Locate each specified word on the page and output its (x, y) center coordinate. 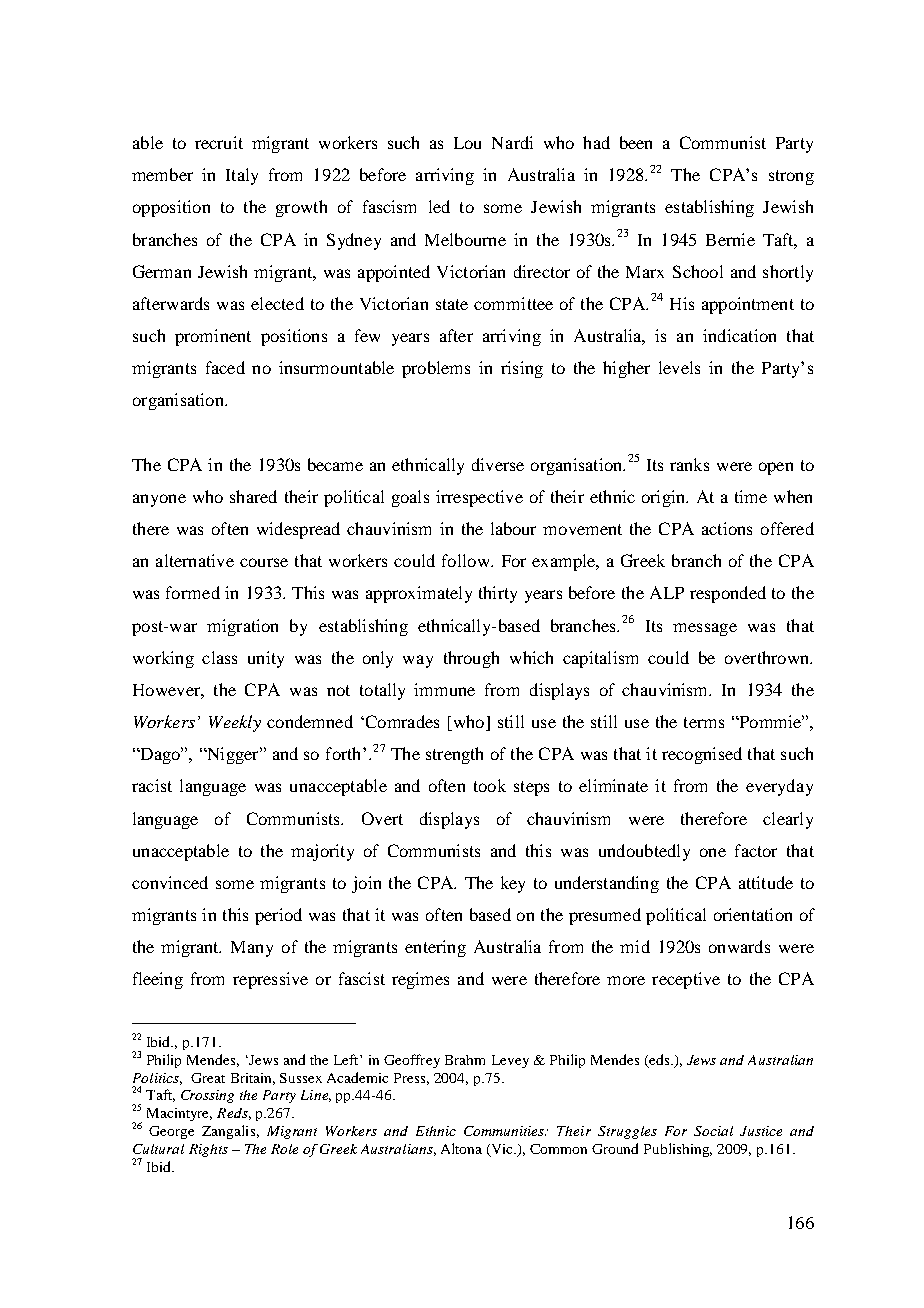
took (490, 785)
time (751, 496)
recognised (702, 755)
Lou (467, 143)
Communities (505, 1131)
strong (791, 177)
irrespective (479, 498)
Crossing (207, 1096)
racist (152, 785)
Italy (242, 176)
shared (253, 496)
